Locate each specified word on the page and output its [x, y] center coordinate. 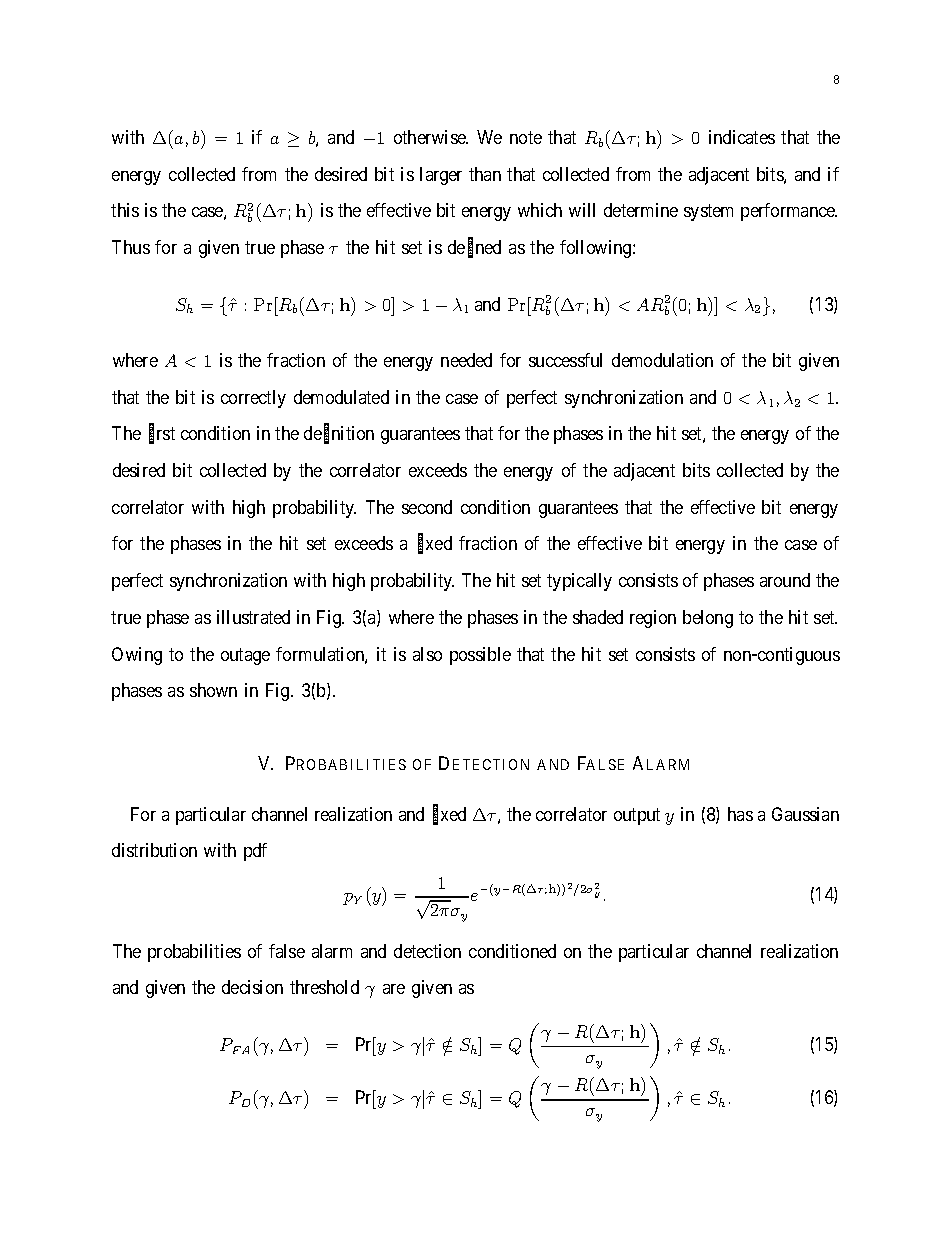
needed [466, 360]
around [785, 580]
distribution [154, 850]
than [485, 174]
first [162, 435]
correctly [253, 399]
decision [252, 987]
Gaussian [805, 814]
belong [708, 619]
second [427, 507]
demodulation [662, 360]
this [125, 210]
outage [245, 656]
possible [480, 656]
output [637, 816]
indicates [742, 137]
